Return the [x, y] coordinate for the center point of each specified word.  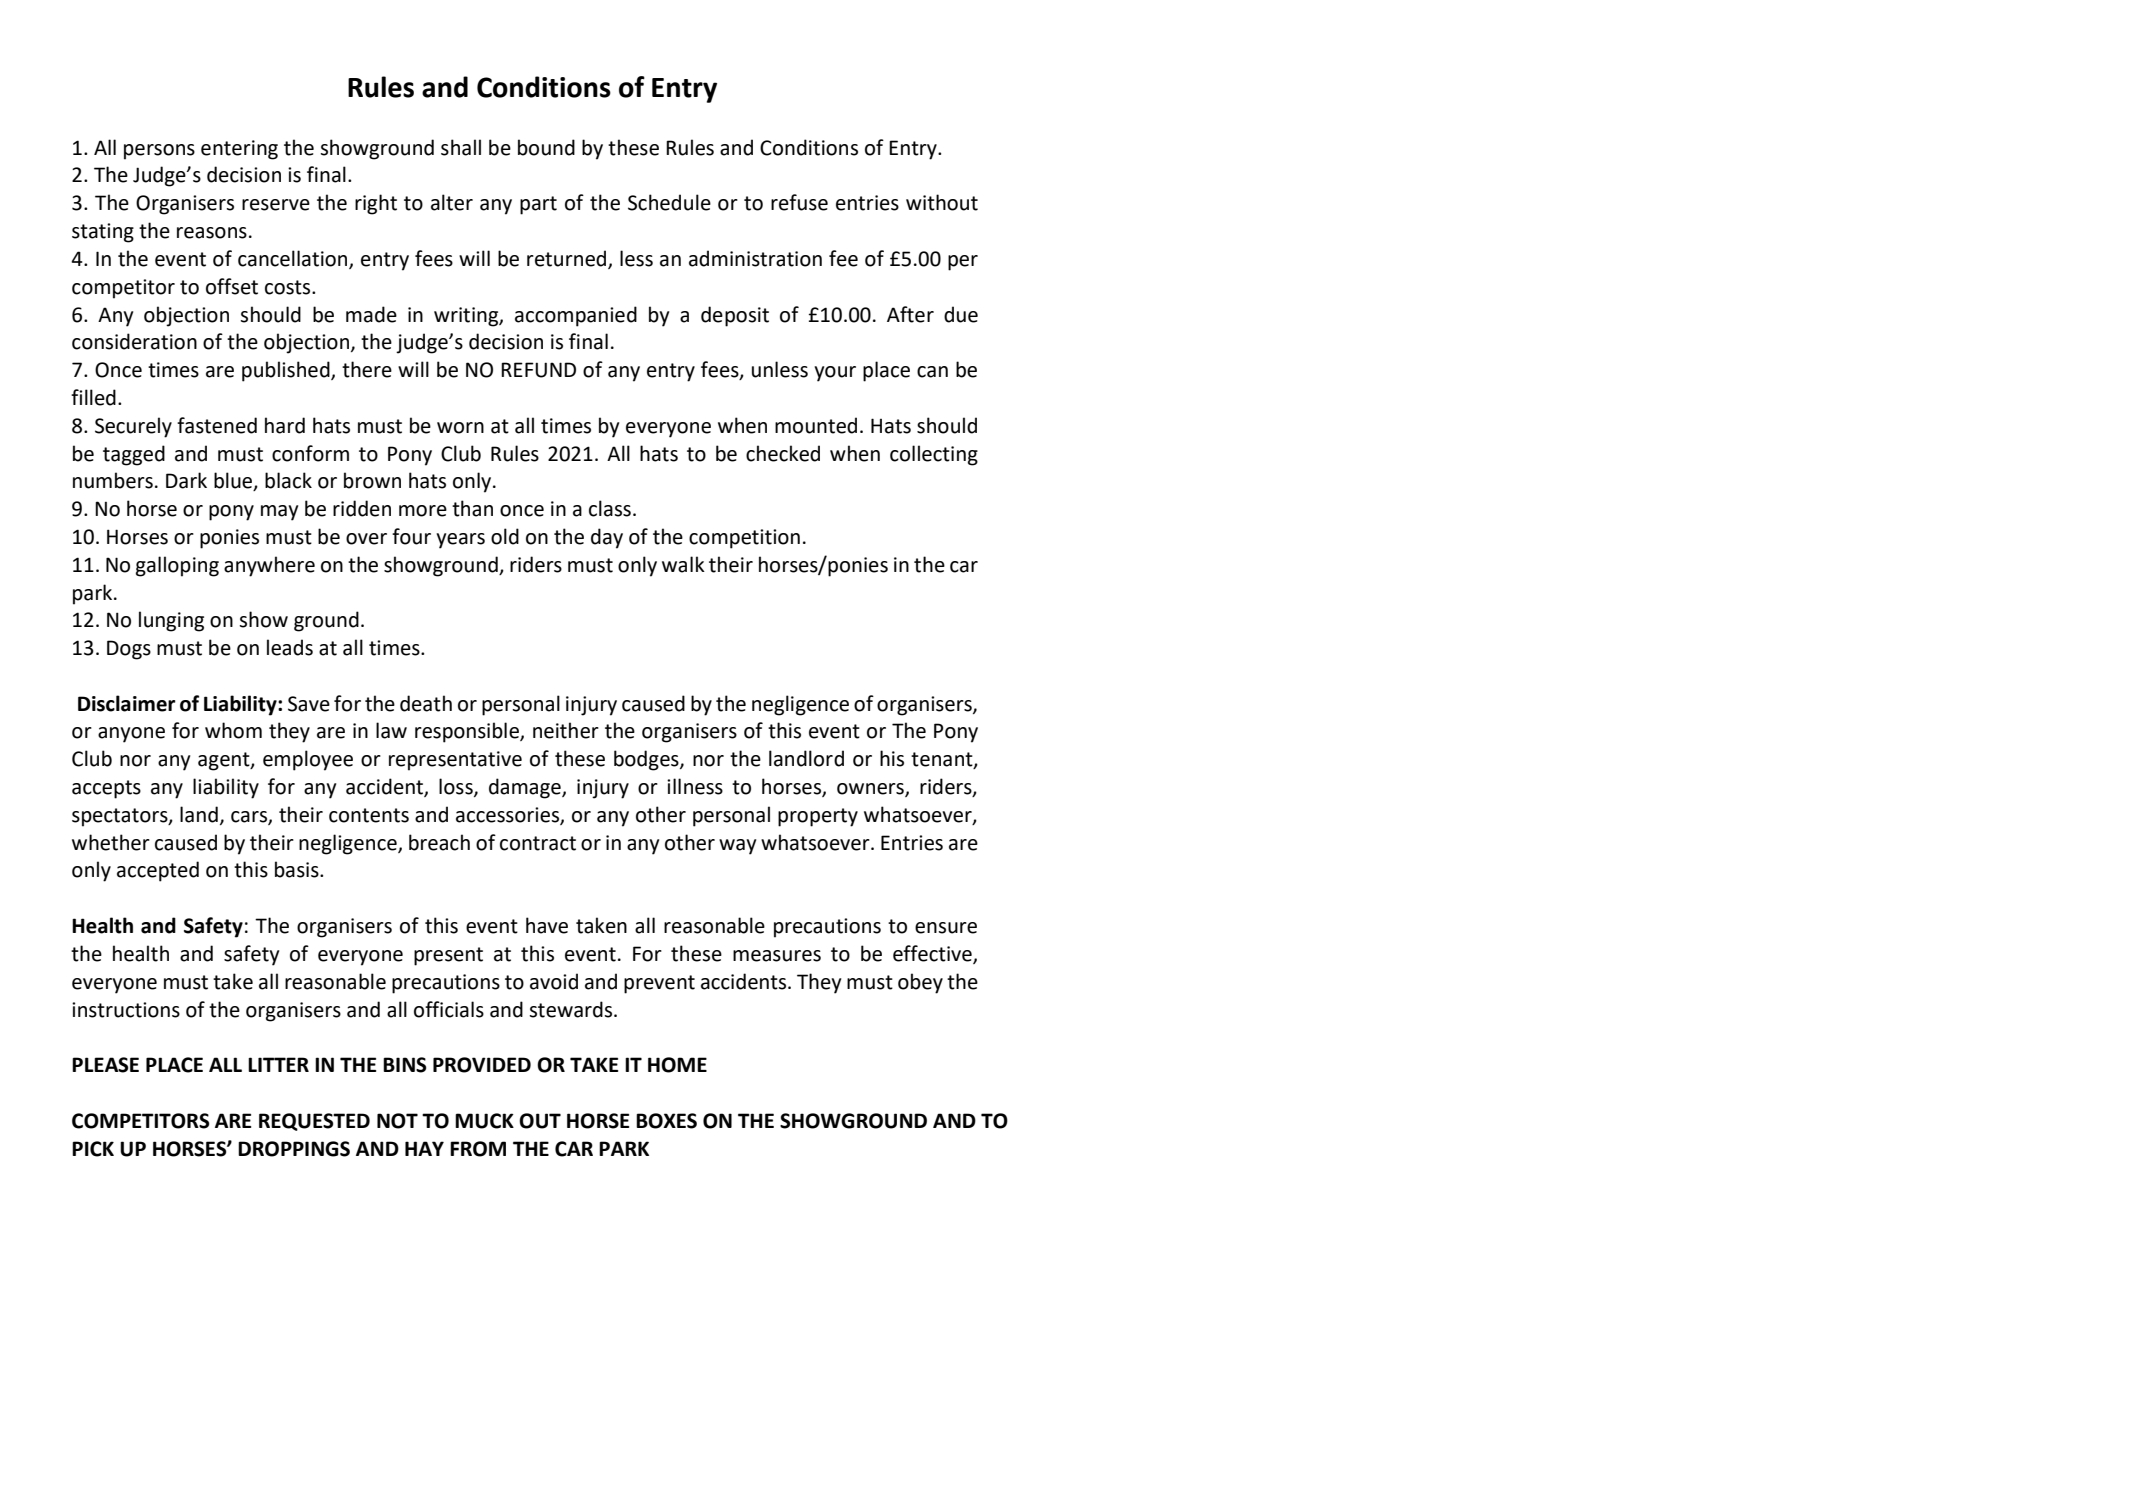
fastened [217, 425]
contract [538, 843]
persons [159, 152]
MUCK [484, 1121]
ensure [946, 928]
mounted [816, 425]
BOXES [666, 1121]
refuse [799, 202]
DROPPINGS [294, 1149]
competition [744, 539]
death [426, 703]
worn [460, 428]
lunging [171, 621]
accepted [158, 871]
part [538, 205]
